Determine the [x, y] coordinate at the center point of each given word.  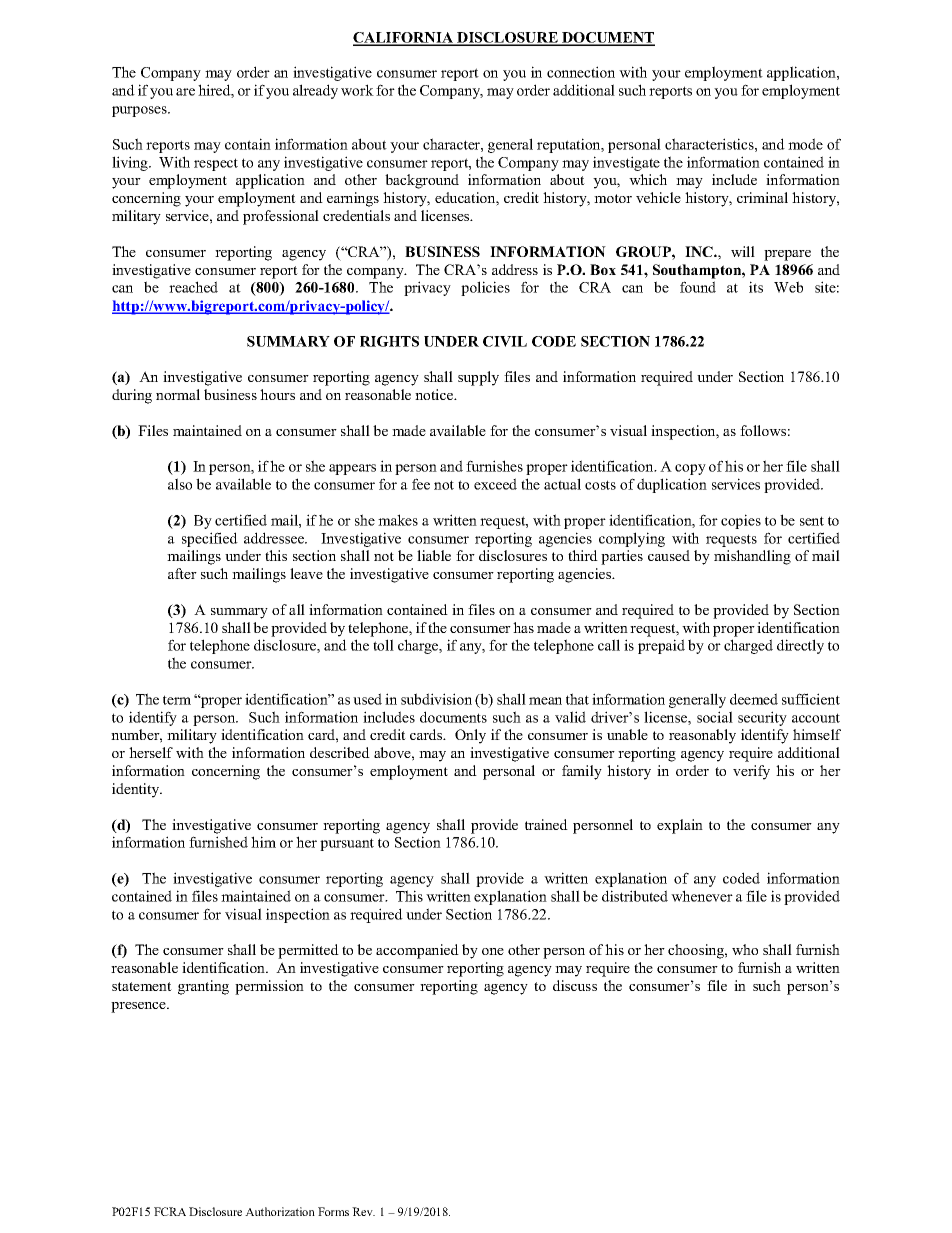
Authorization [280, 1211]
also [180, 484]
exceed [495, 484]
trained [546, 824]
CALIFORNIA [404, 38]
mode [805, 144]
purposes [140, 111]
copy [690, 469]
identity [137, 790]
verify [751, 772]
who [745, 949]
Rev [363, 1211]
